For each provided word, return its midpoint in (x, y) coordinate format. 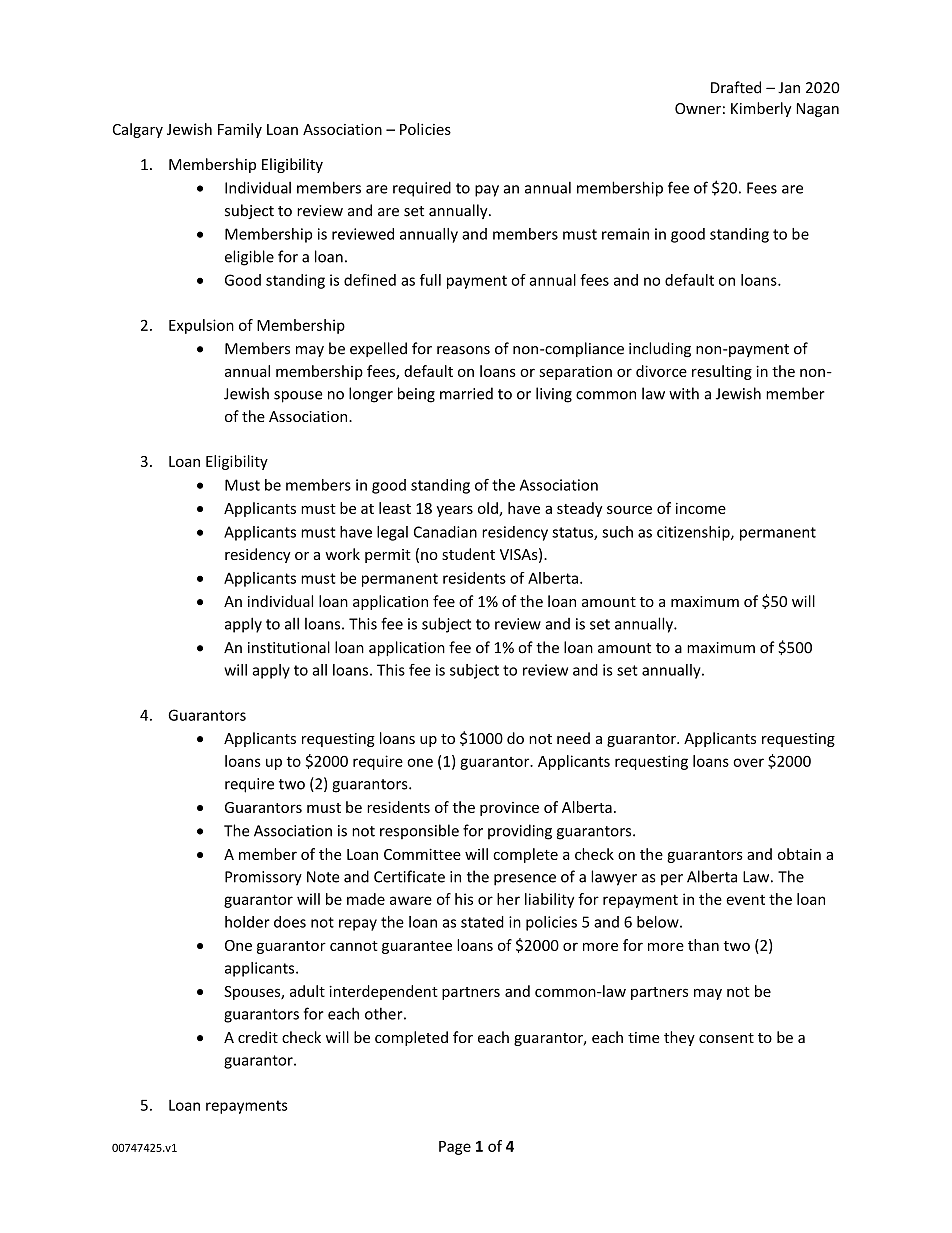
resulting (722, 372)
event (745, 900)
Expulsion (201, 326)
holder (247, 922)
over (748, 762)
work (342, 554)
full (430, 280)
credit (258, 1037)
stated (482, 922)
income (701, 508)
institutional (289, 647)
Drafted (736, 87)
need (573, 738)
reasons (463, 350)
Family (240, 130)
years (454, 511)
